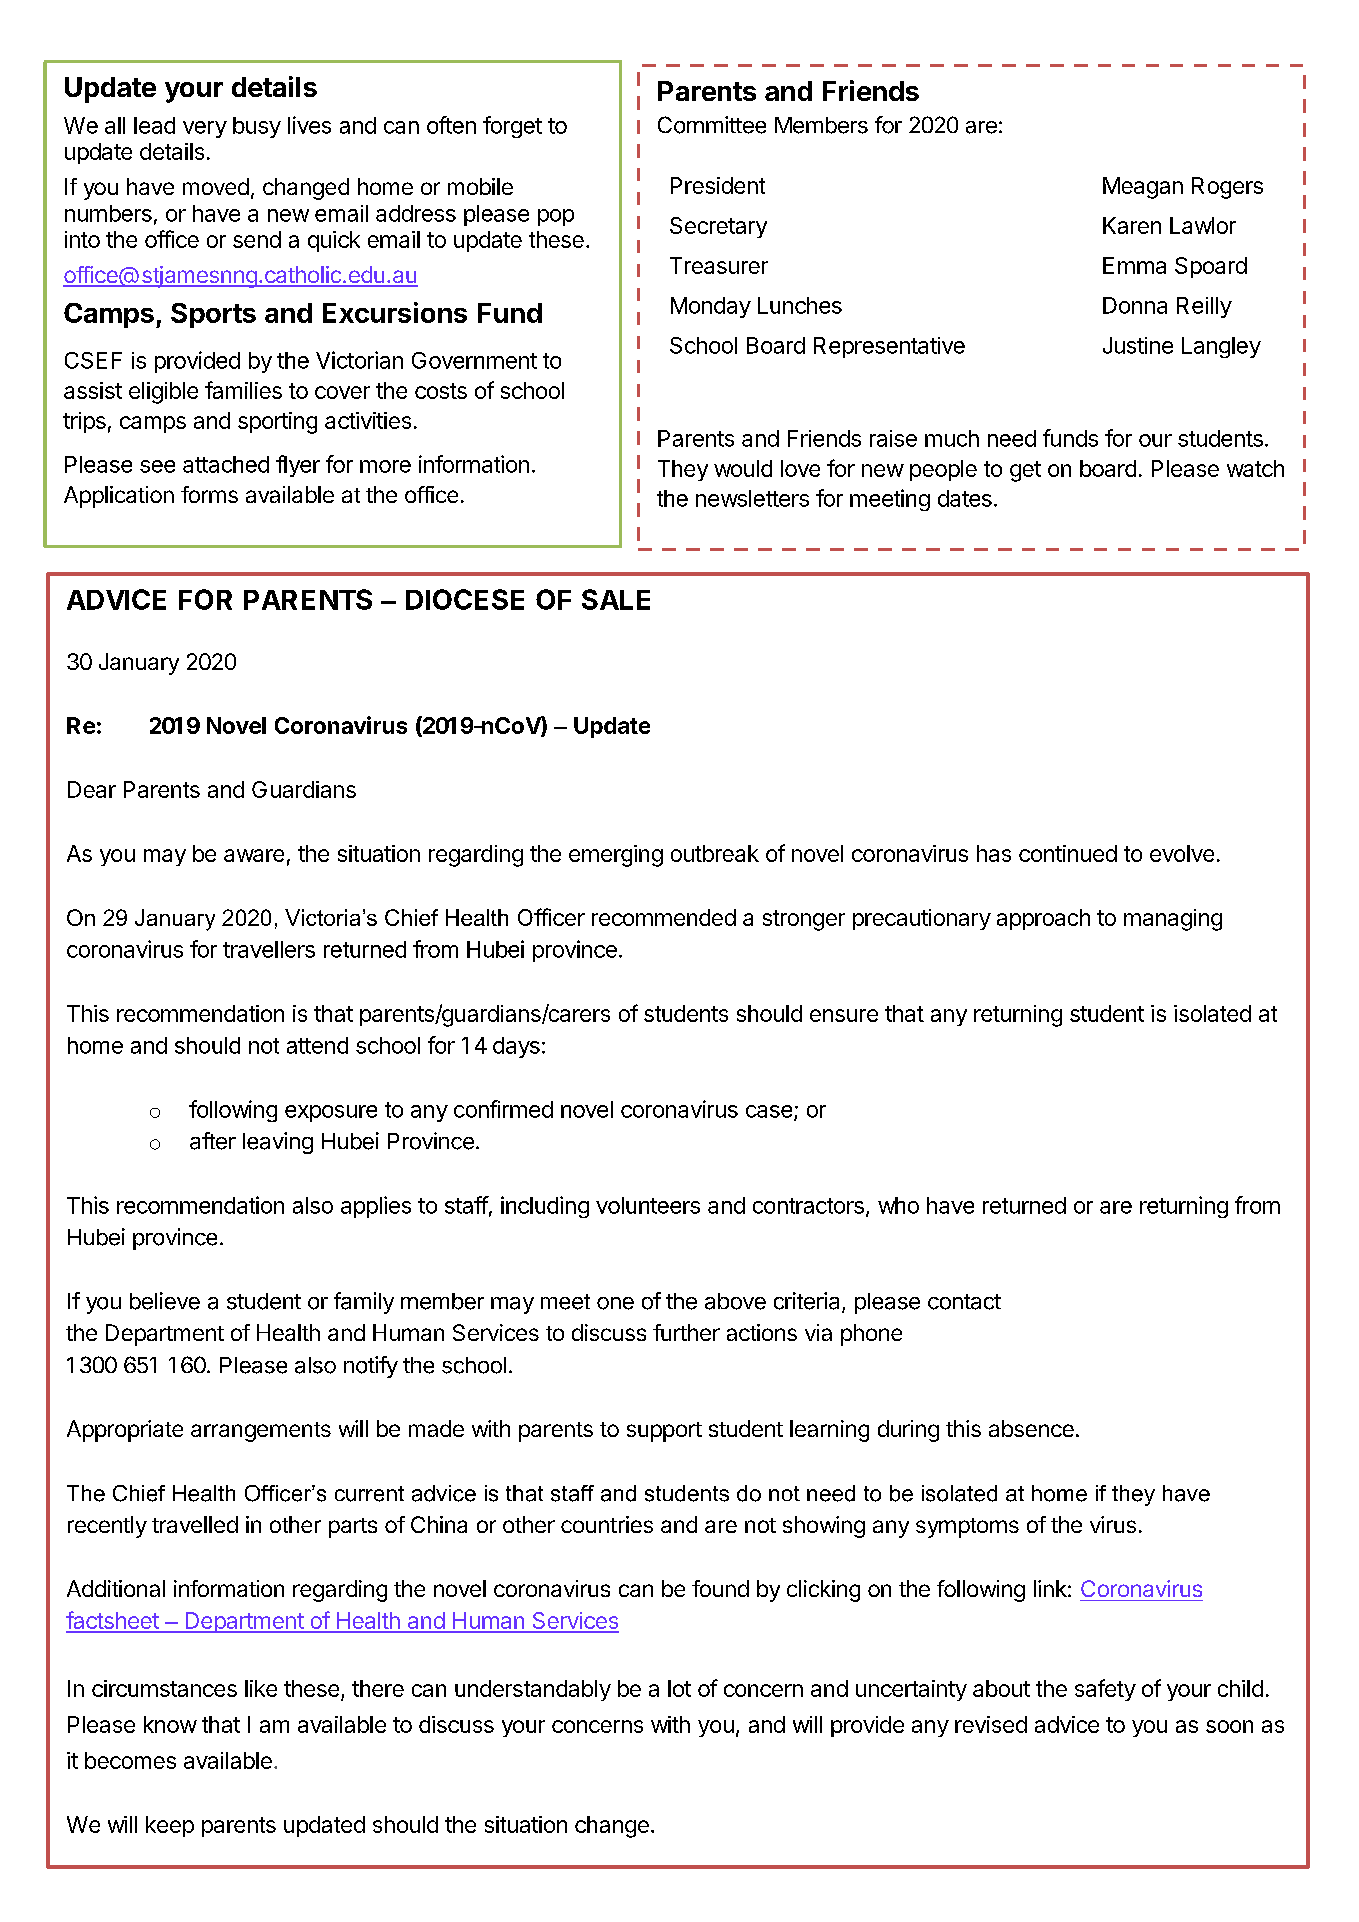 The height and width of the screenshot is (1922, 1359). I want to click on President, so click(718, 185).
